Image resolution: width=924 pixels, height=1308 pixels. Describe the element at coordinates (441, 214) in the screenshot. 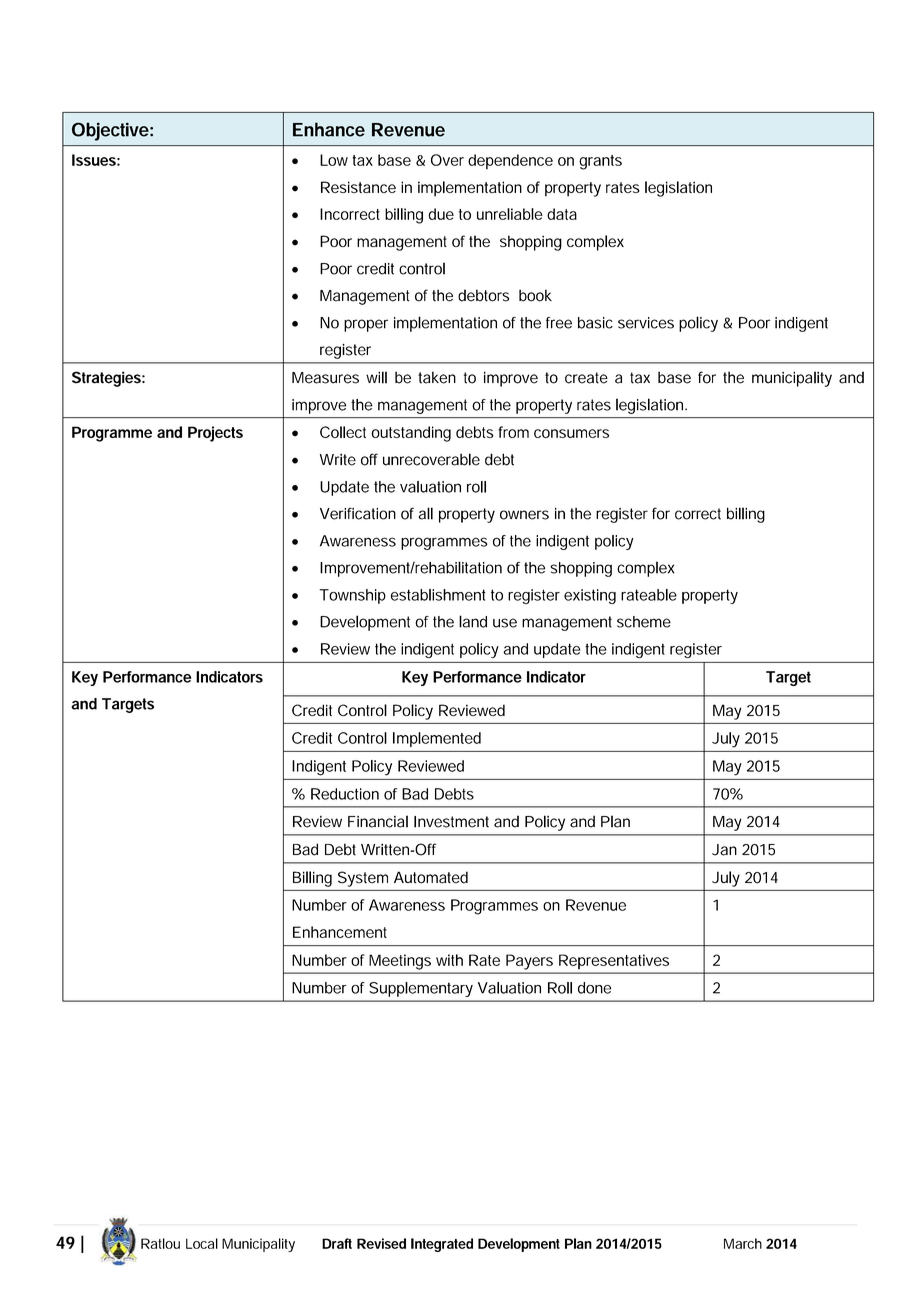

I see `due` at that location.
